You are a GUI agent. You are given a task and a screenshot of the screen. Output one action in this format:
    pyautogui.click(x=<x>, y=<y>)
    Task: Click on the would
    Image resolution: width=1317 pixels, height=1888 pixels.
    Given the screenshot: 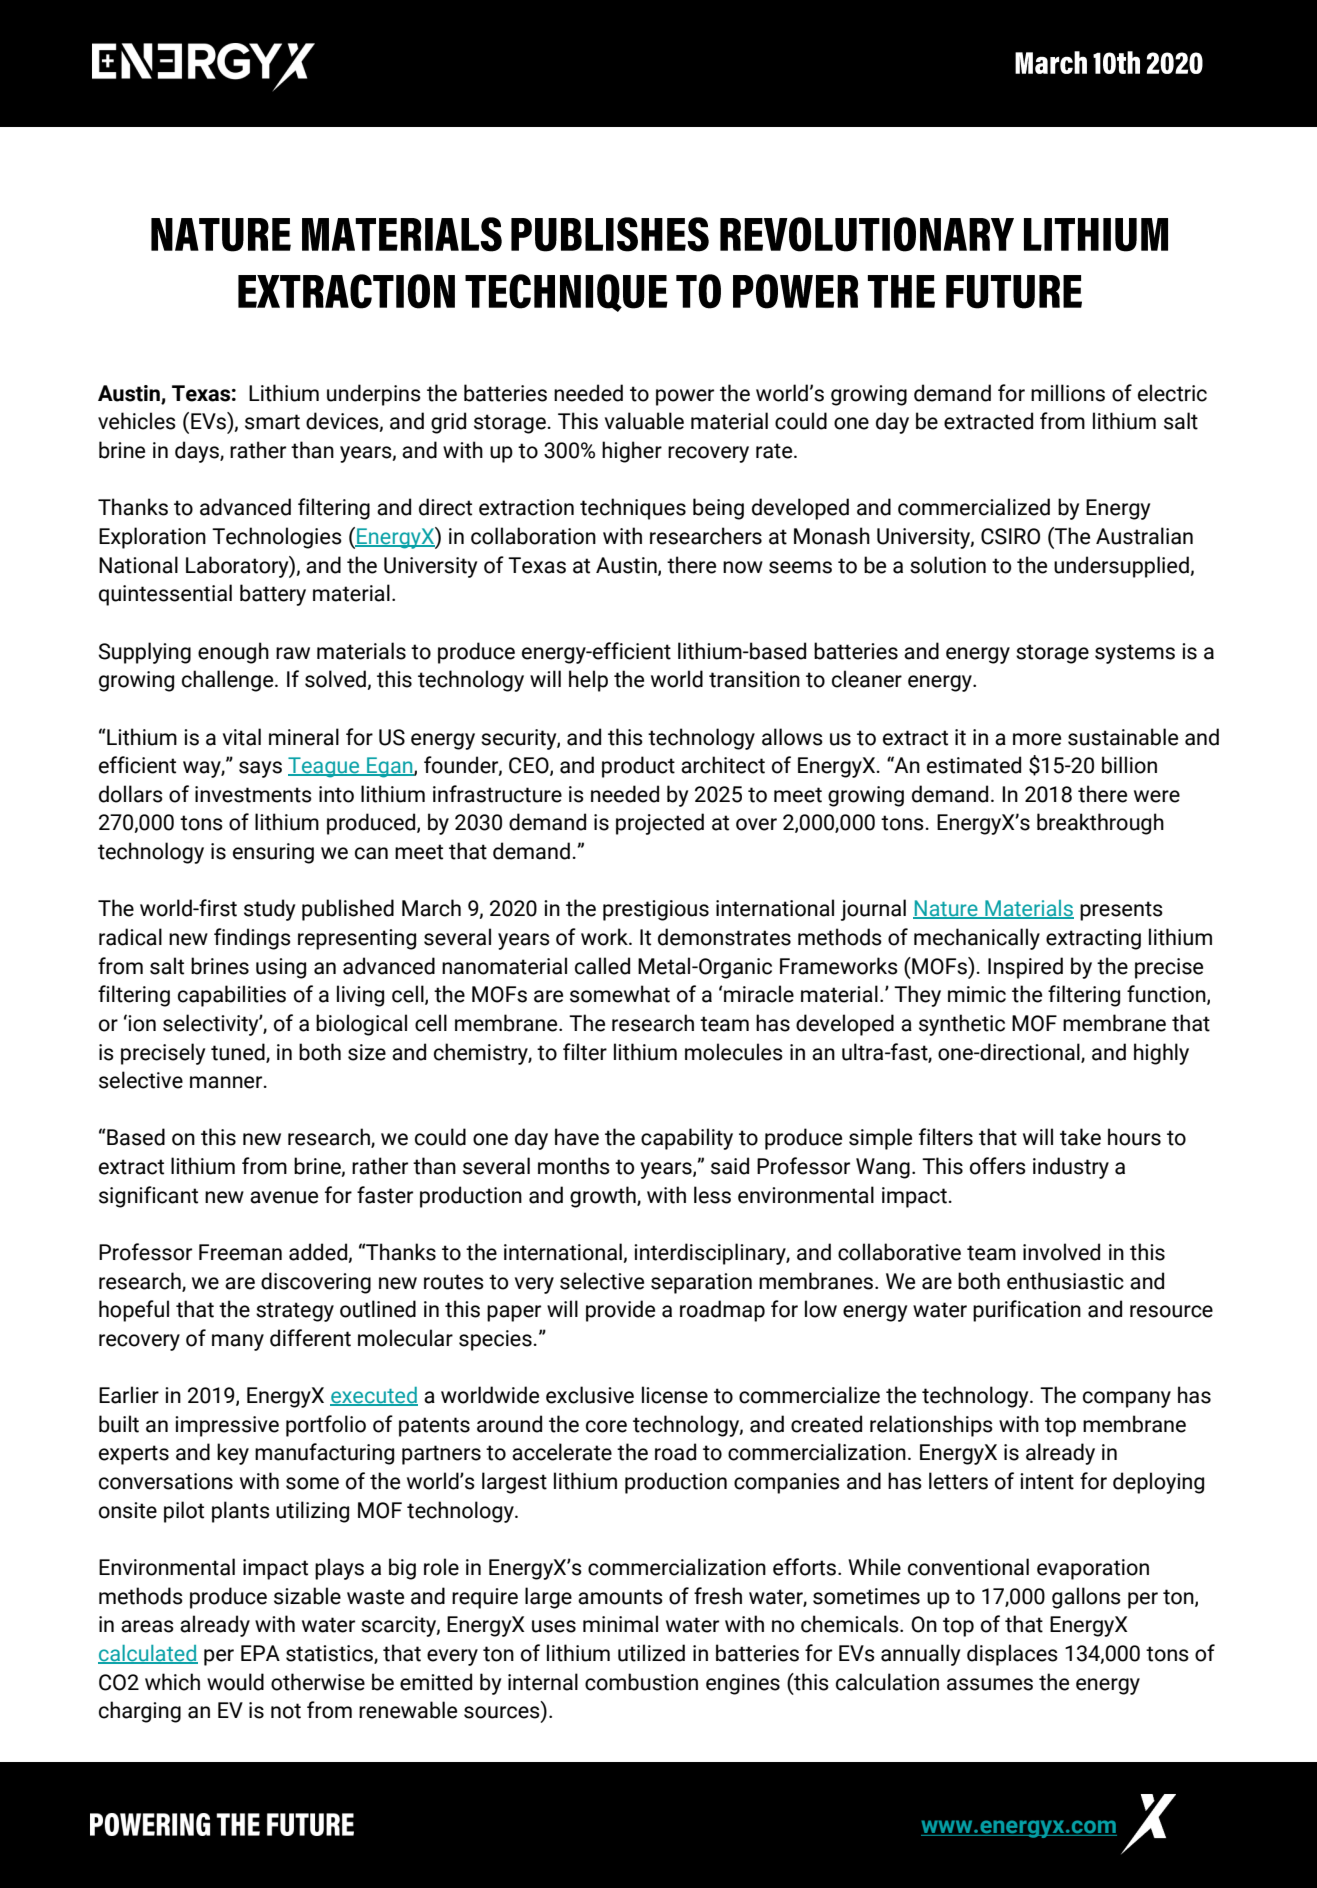 What is the action you would take?
    pyautogui.click(x=235, y=1682)
